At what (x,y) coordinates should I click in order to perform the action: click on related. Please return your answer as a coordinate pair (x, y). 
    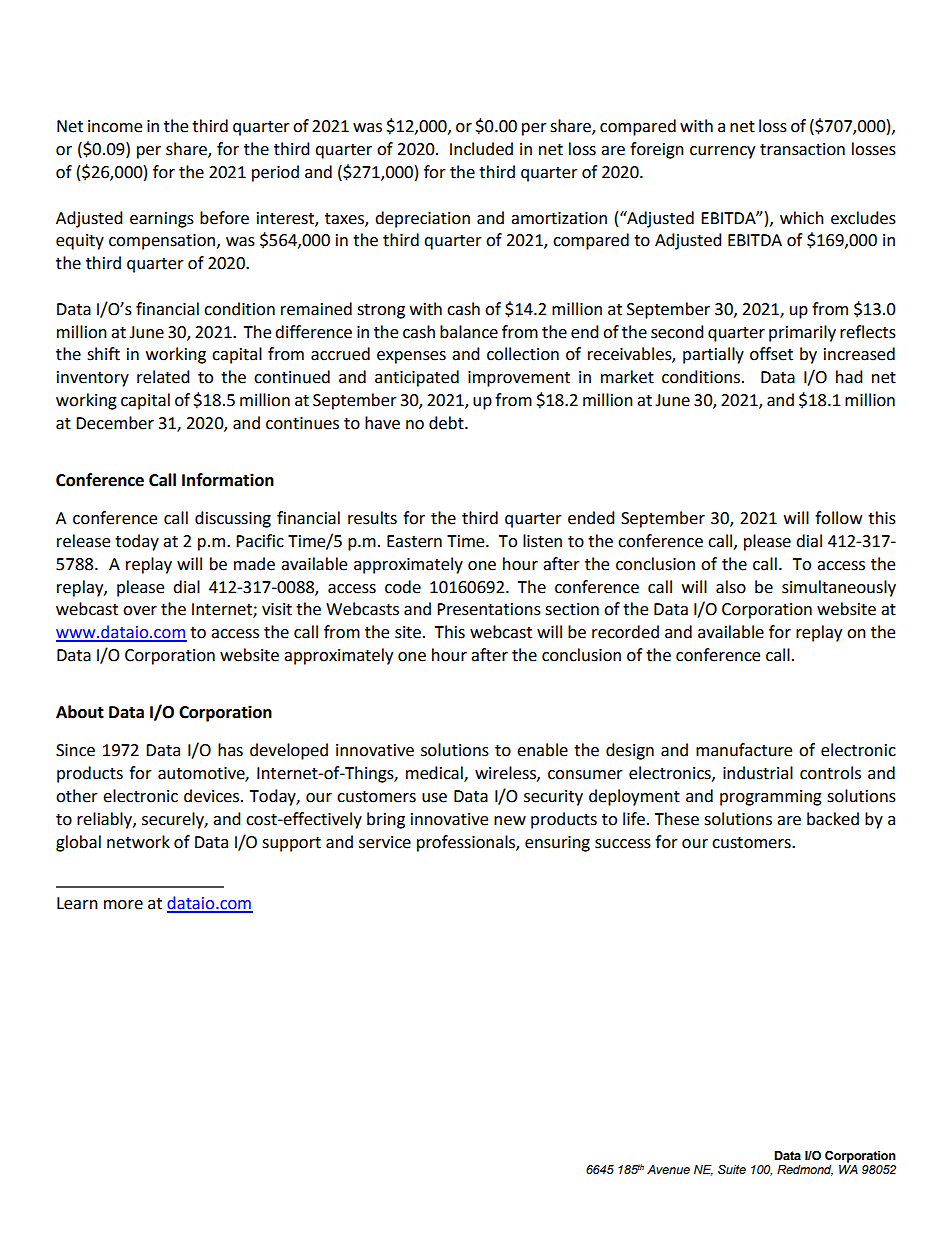
    Looking at the image, I should click on (163, 377).
